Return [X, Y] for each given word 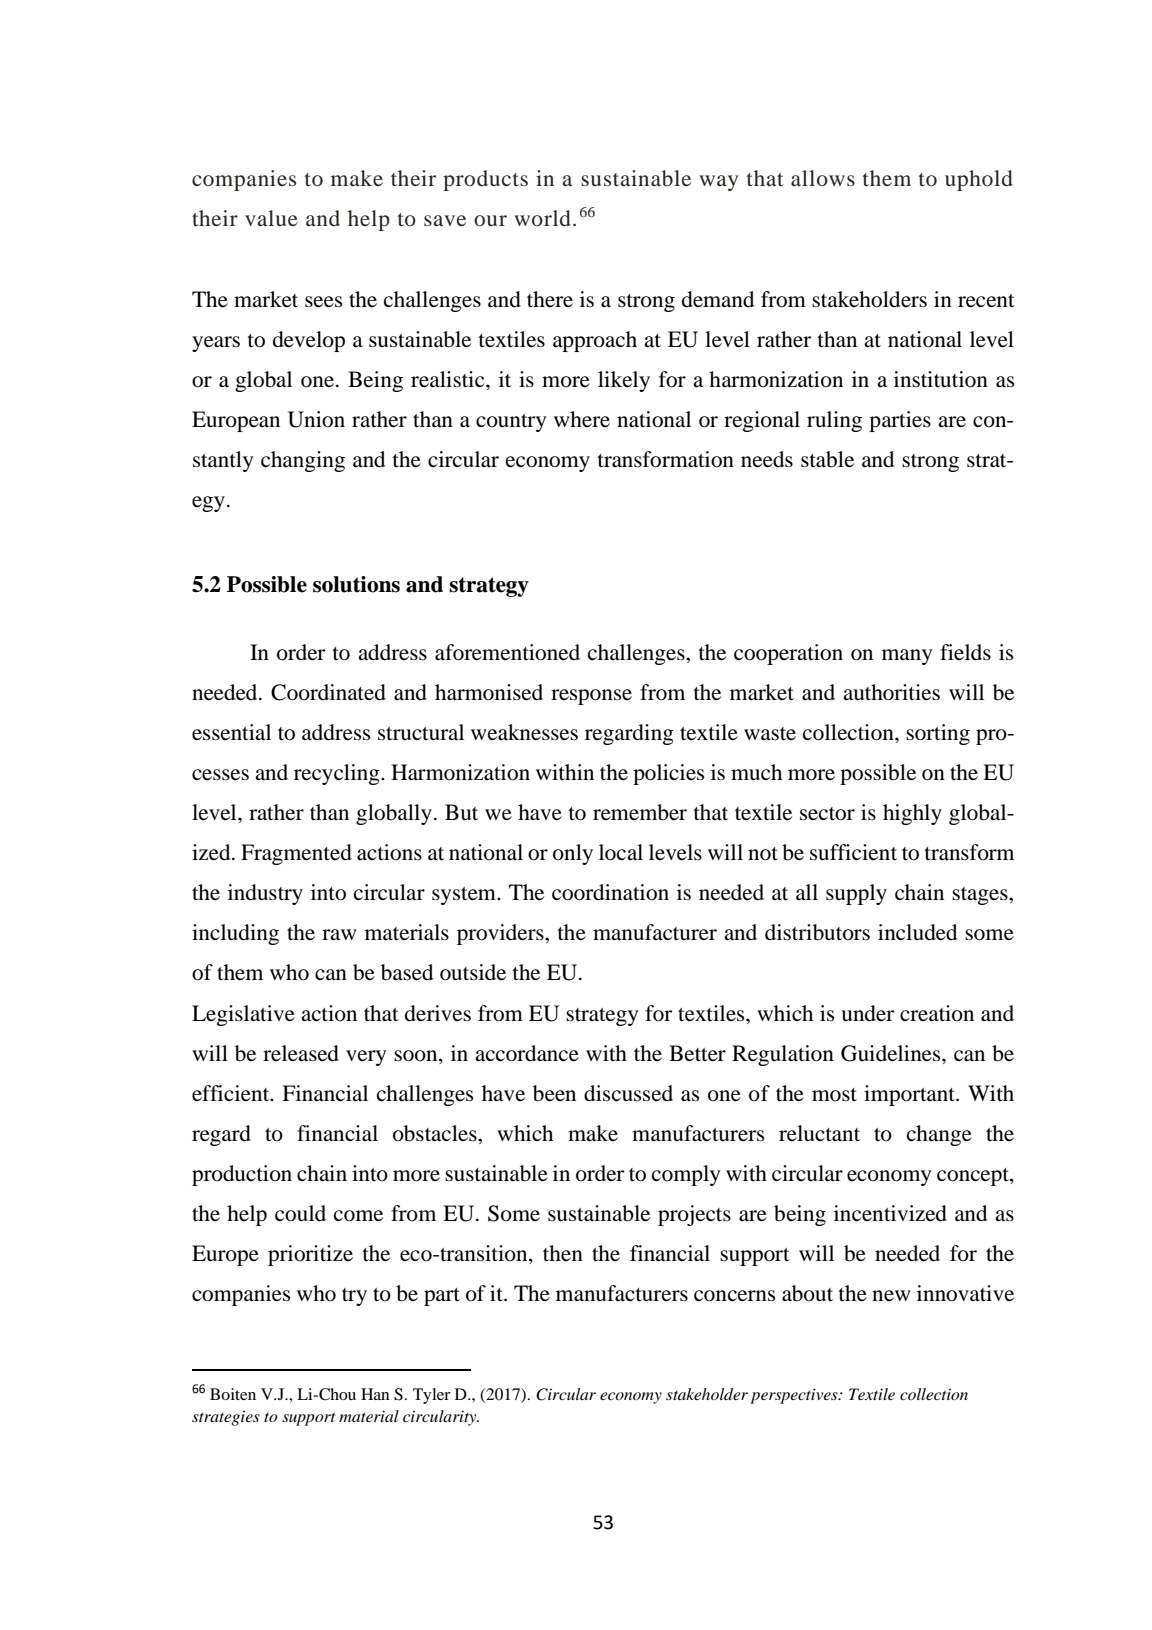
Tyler [431, 1396]
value [271, 218]
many [907, 657]
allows [823, 178]
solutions [356, 584]
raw [339, 935]
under [868, 1013]
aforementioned [507, 652]
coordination [610, 892]
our [490, 221]
